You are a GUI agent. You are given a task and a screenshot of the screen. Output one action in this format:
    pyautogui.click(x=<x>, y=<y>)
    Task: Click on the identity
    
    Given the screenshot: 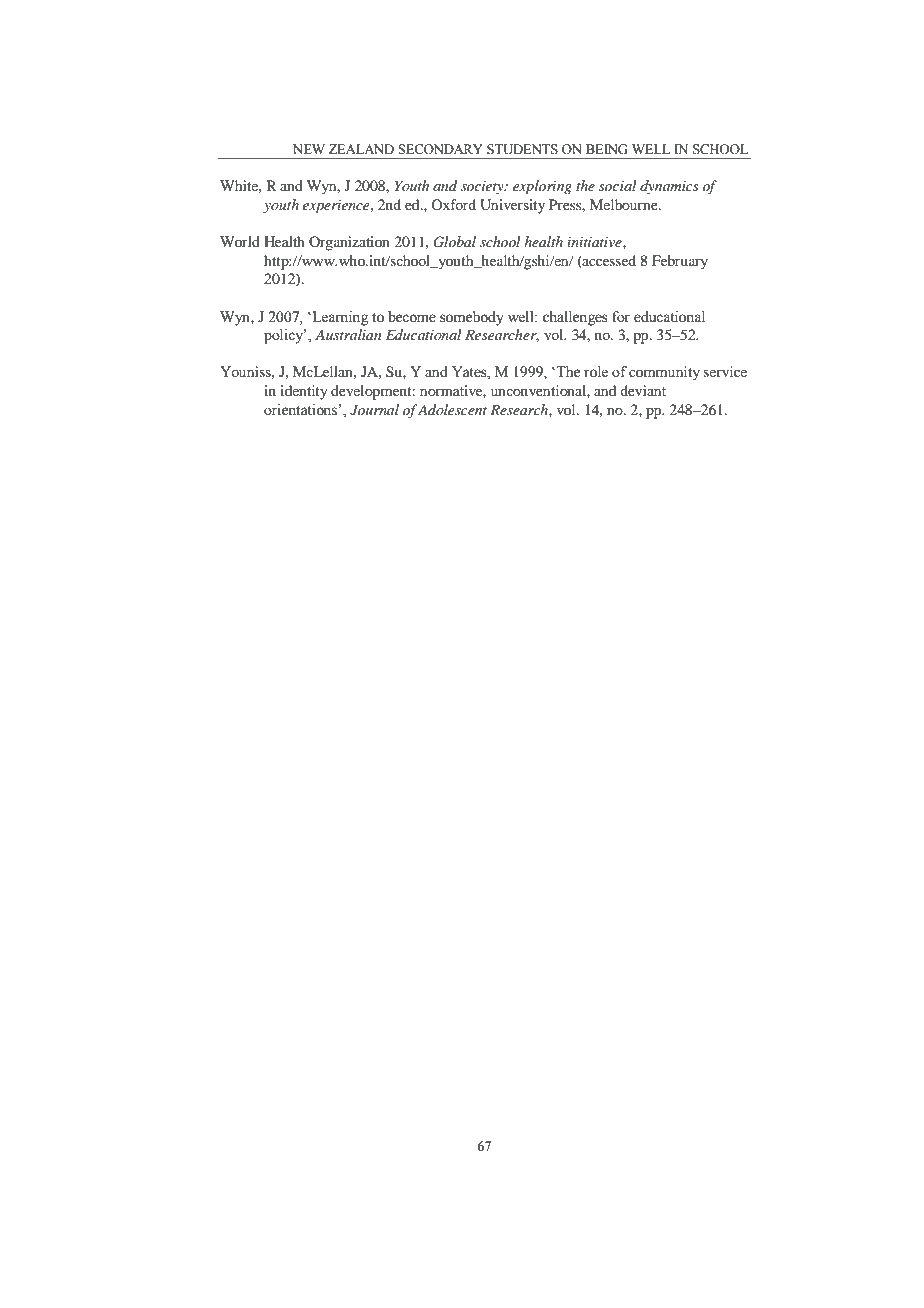 What is the action you would take?
    pyautogui.click(x=304, y=392)
